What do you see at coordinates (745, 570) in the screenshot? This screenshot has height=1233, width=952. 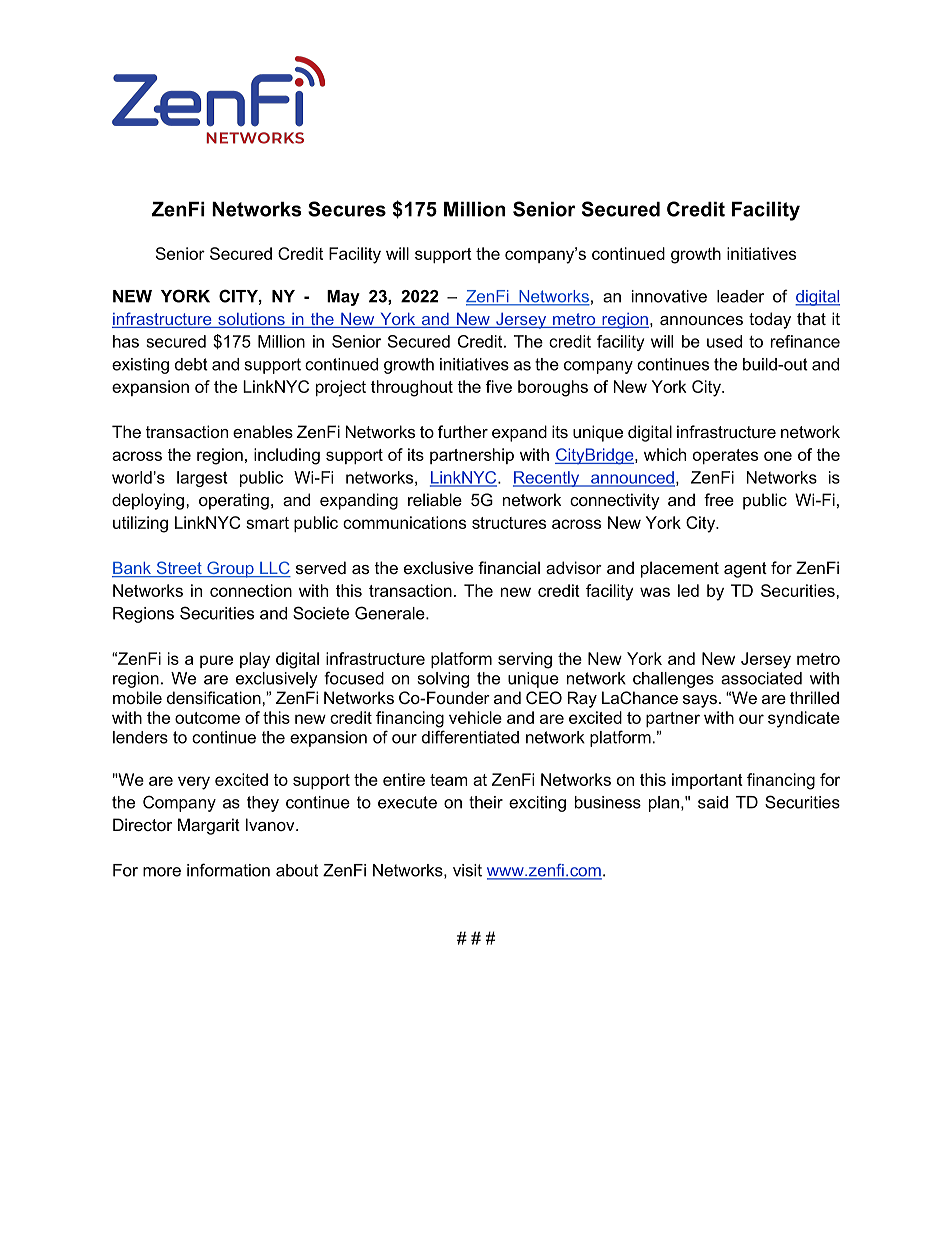 I see `agent` at bounding box center [745, 570].
